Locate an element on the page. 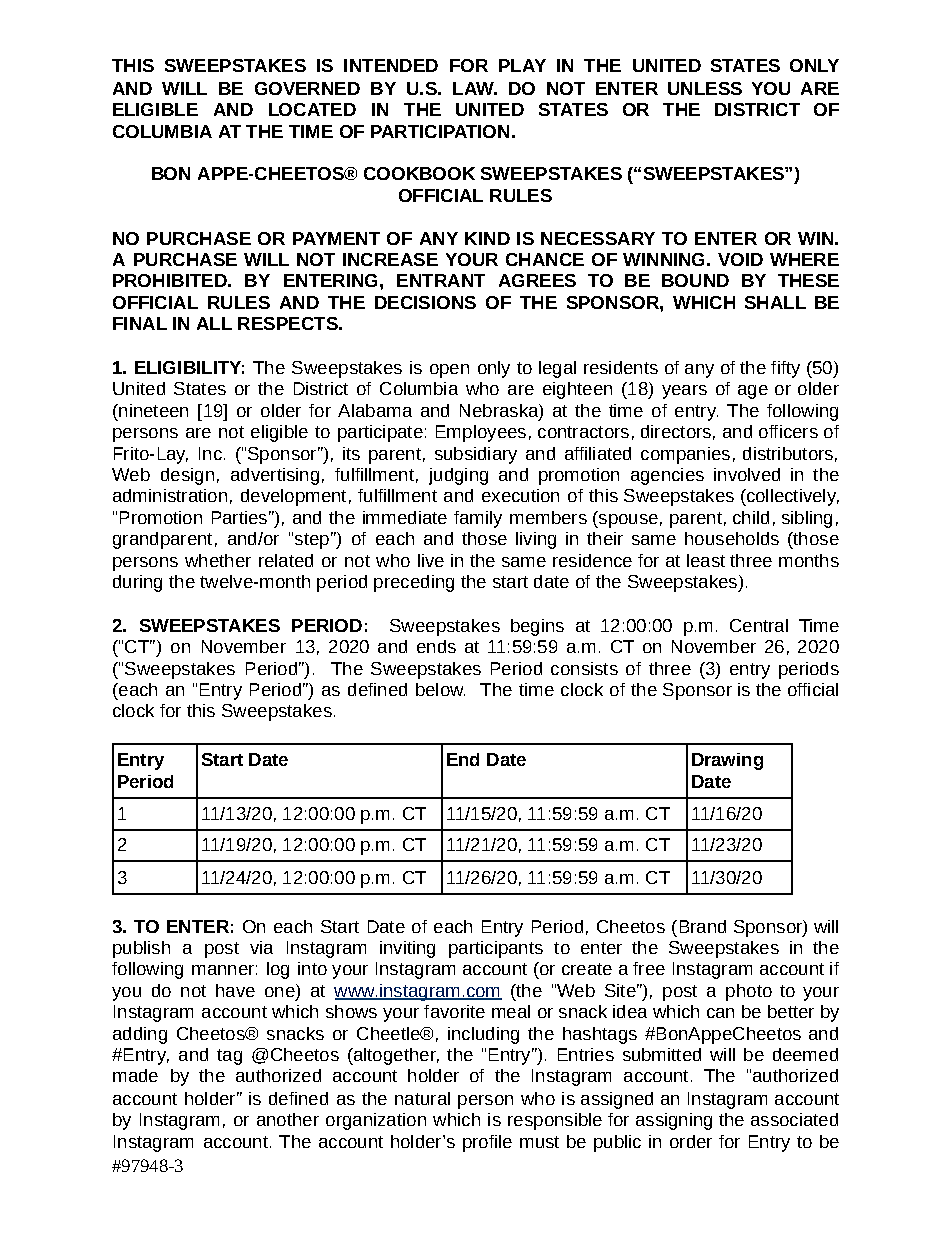 Image resolution: width=952 pixels, height=1233 pixels. UNLESS is located at coordinates (705, 88).
